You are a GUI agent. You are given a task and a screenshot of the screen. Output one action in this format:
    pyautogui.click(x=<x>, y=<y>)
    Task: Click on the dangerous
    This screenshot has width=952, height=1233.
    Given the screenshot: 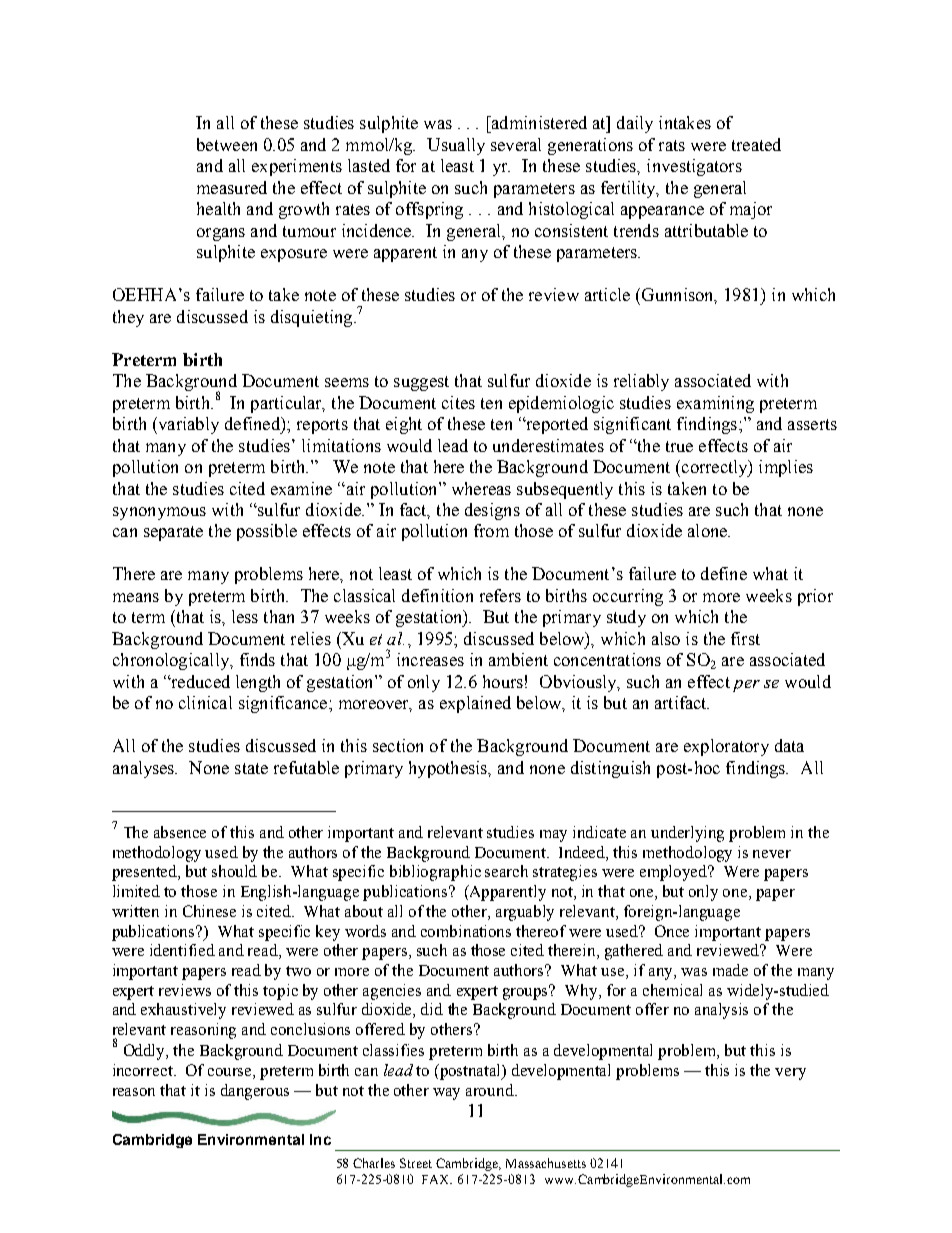 What is the action you would take?
    pyautogui.click(x=255, y=1092)
